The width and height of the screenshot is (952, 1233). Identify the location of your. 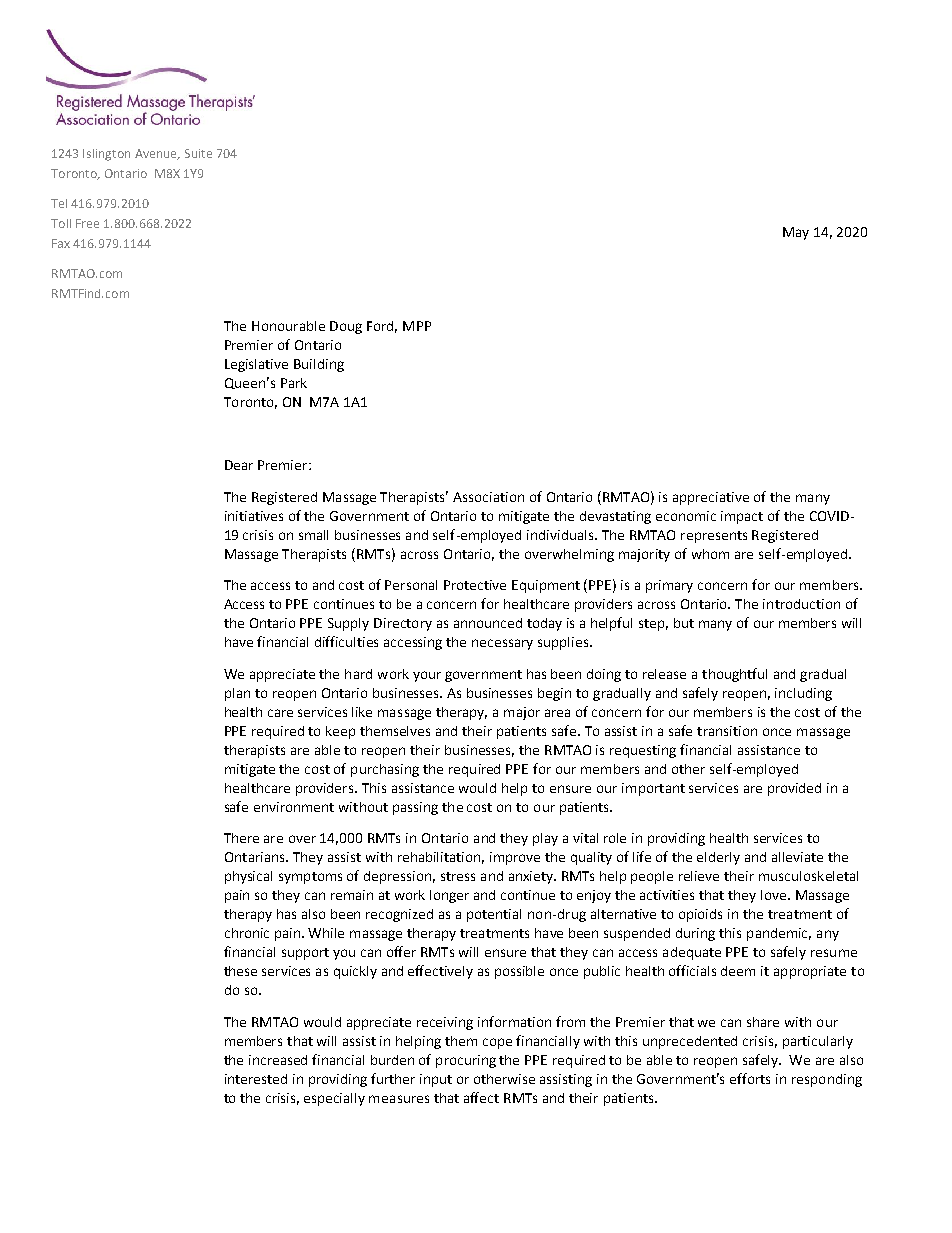
(427, 676).
